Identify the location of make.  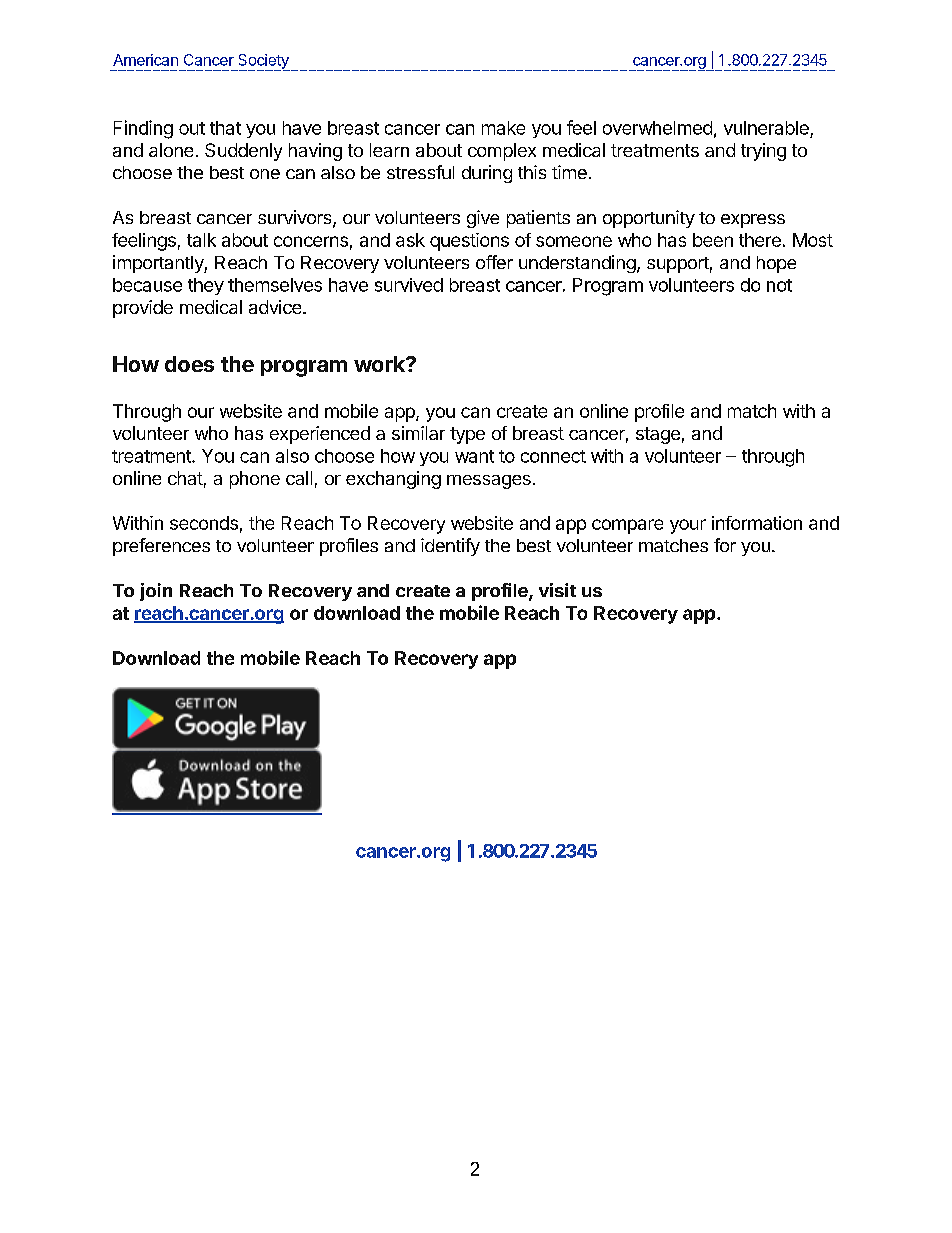
(503, 128).
